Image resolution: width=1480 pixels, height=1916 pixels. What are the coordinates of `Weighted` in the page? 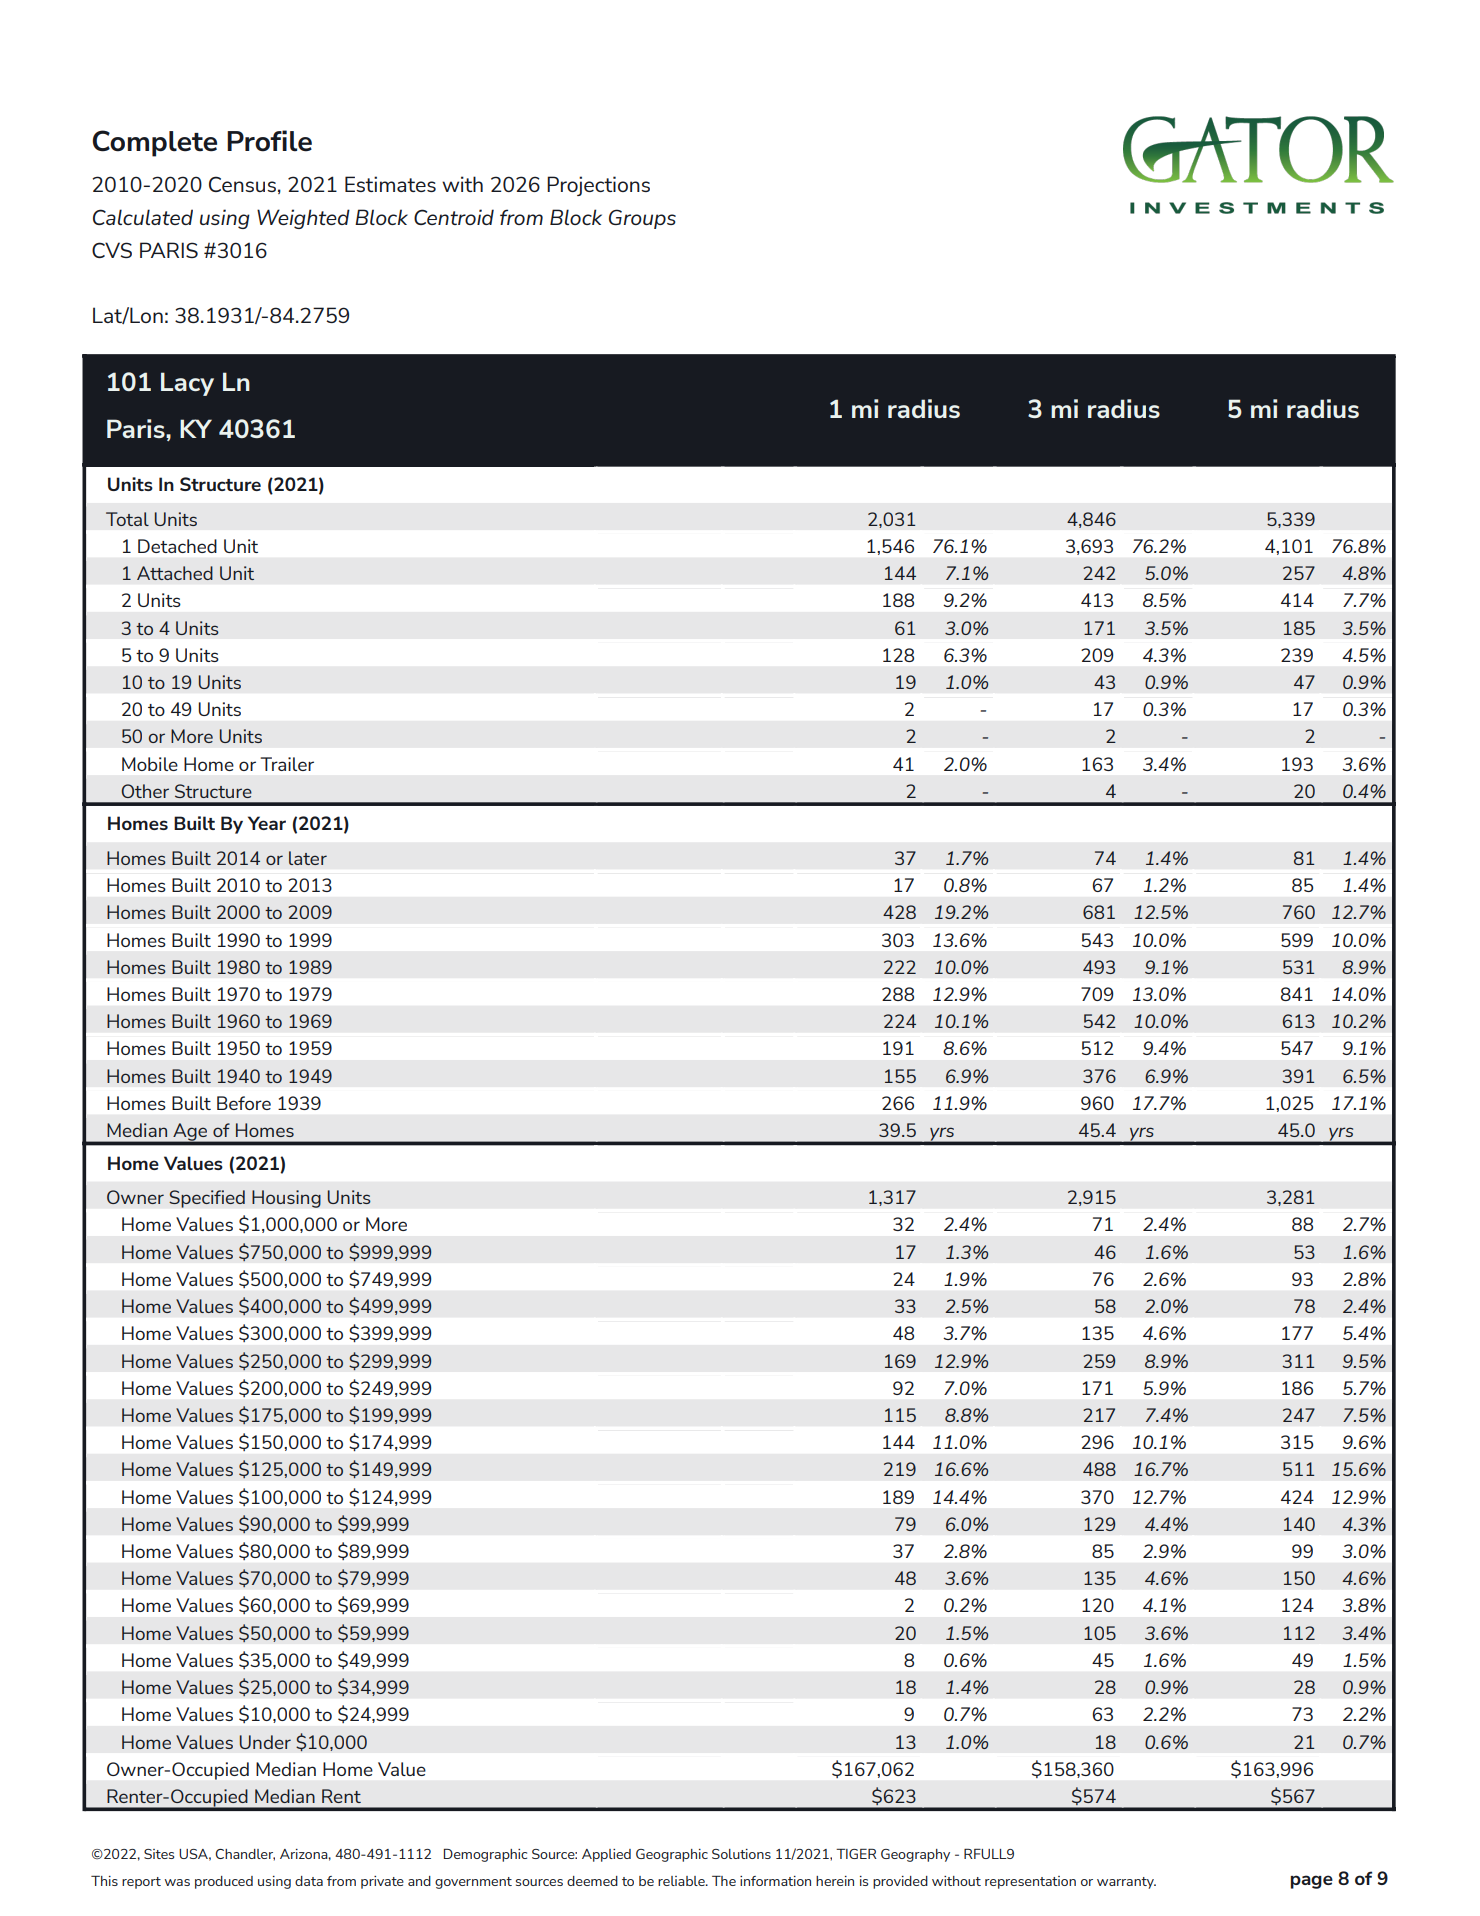 It's located at (303, 219).
